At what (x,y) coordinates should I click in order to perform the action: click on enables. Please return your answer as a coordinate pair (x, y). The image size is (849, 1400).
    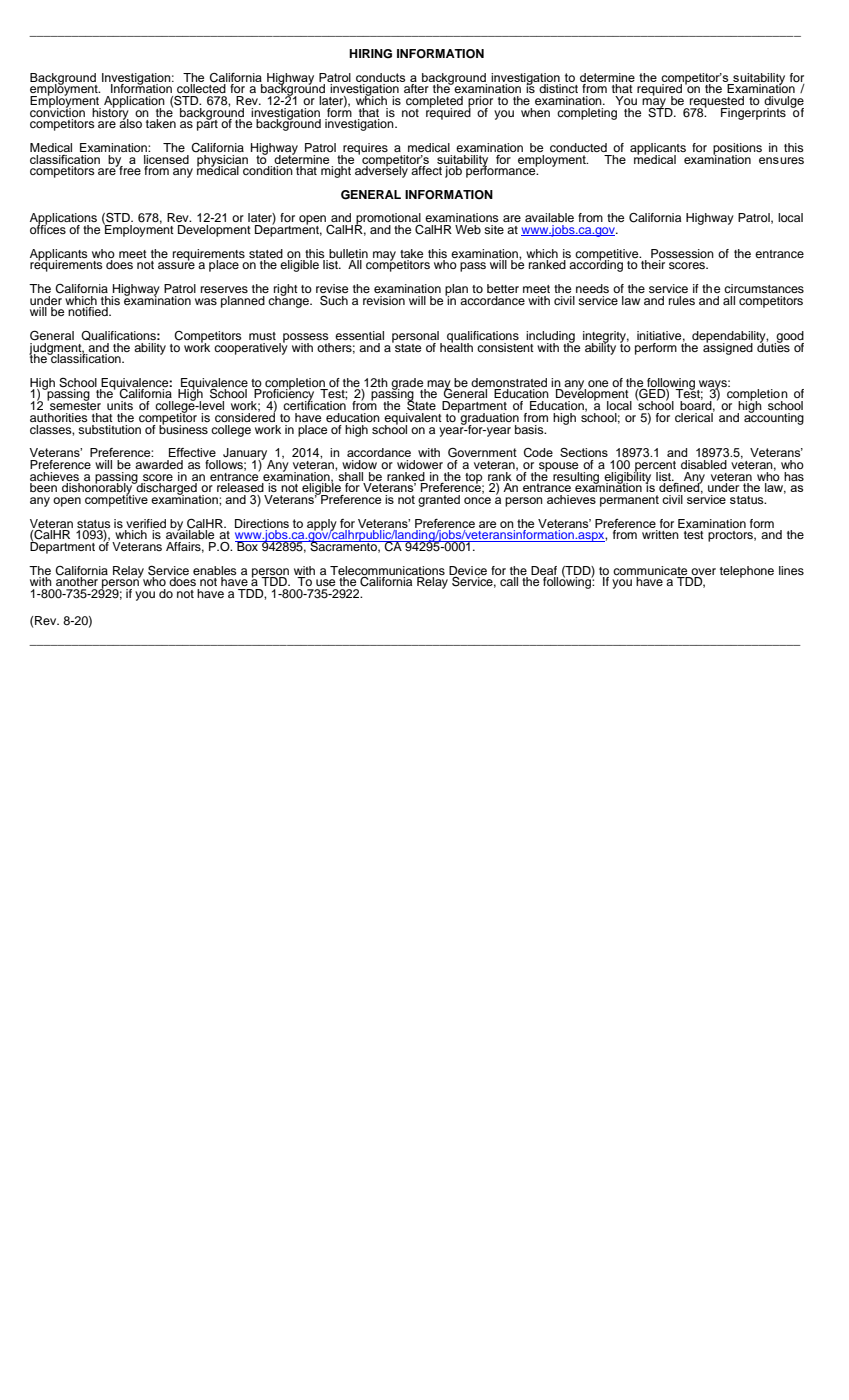
    Looking at the image, I should click on (215, 570).
